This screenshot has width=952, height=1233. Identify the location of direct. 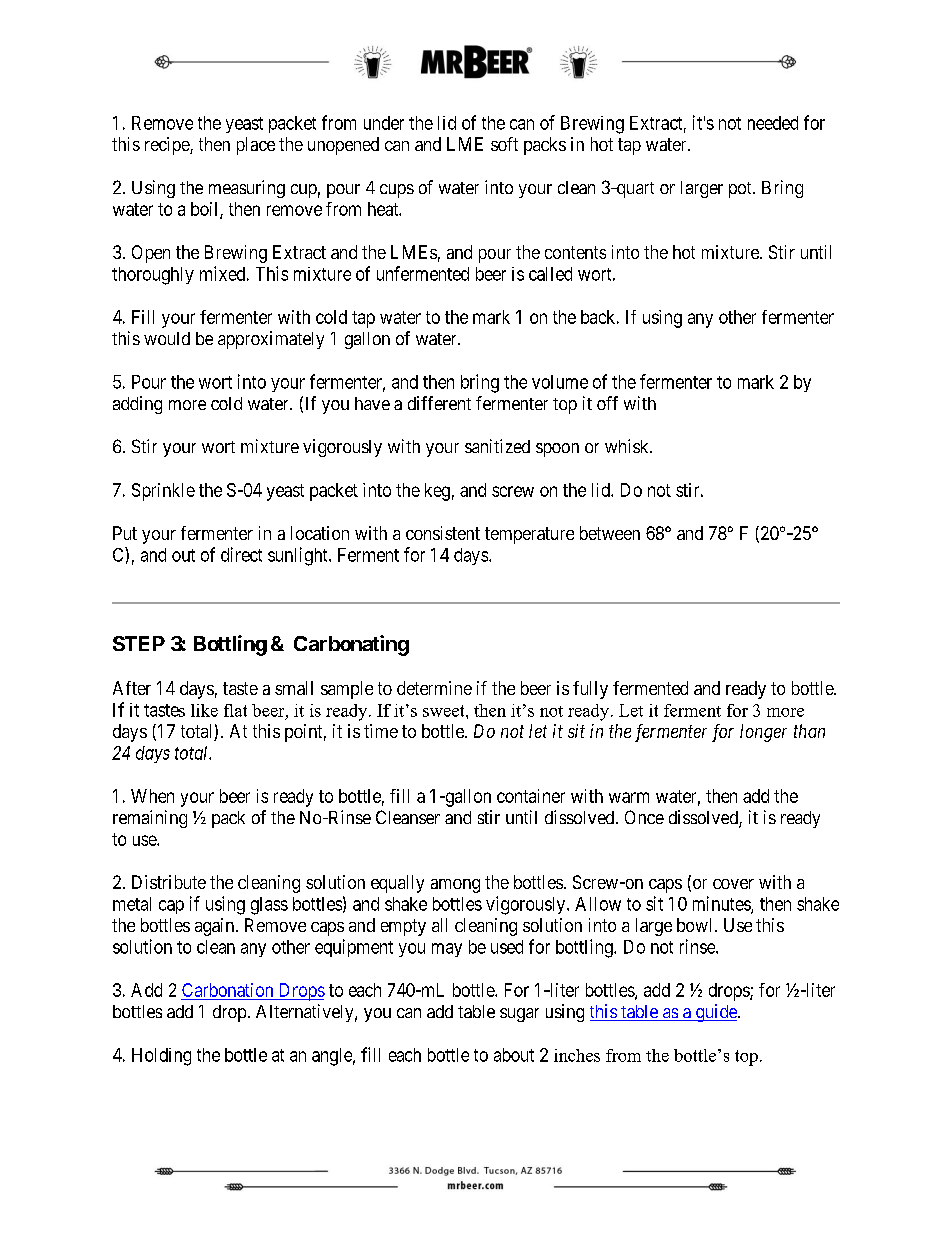
(241, 554).
